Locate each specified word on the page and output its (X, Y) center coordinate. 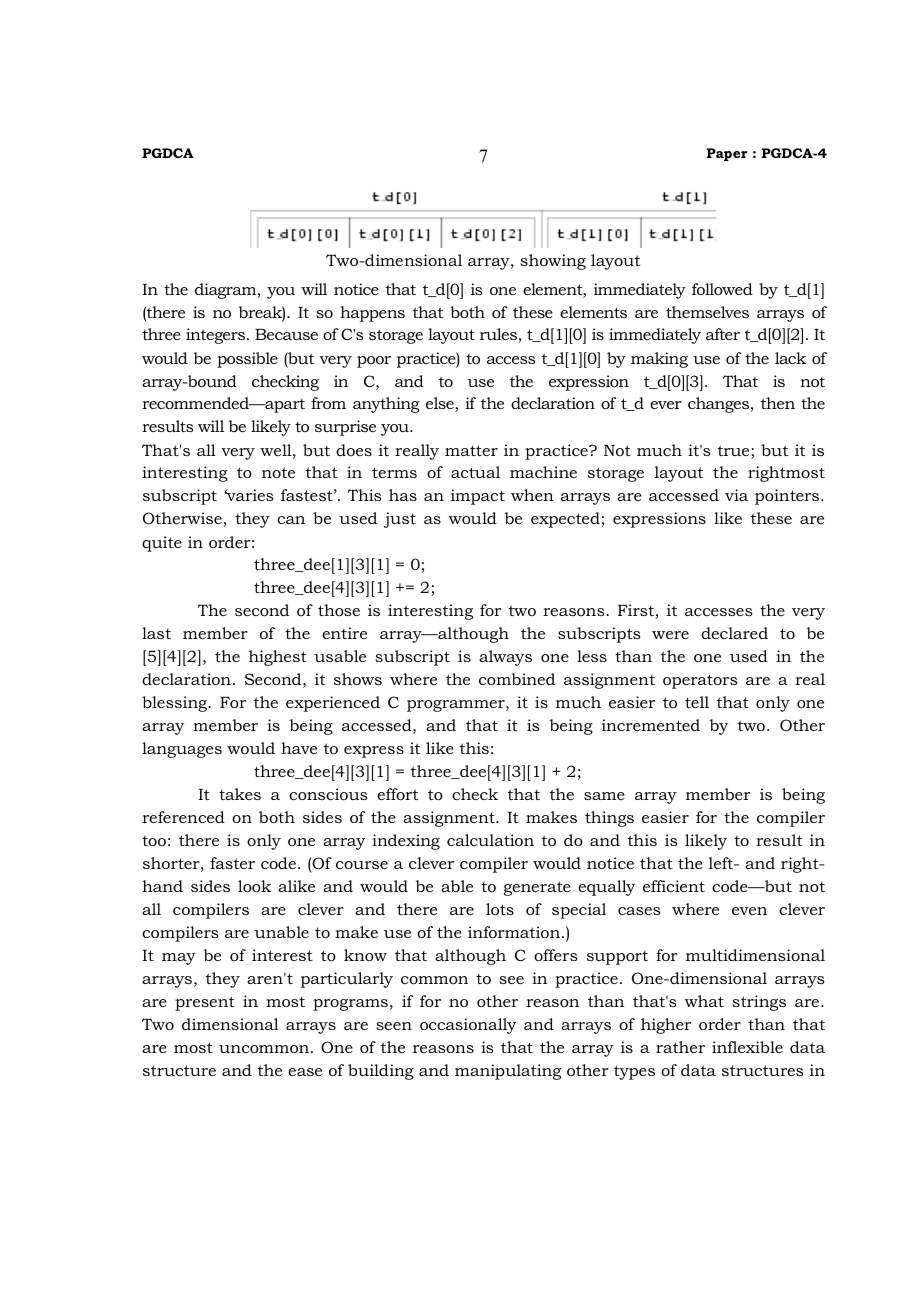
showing (553, 262)
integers (217, 336)
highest (278, 658)
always (505, 658)
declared (734, 633)
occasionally (468, 1026)
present (205, 1003)
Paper (727, 154)
